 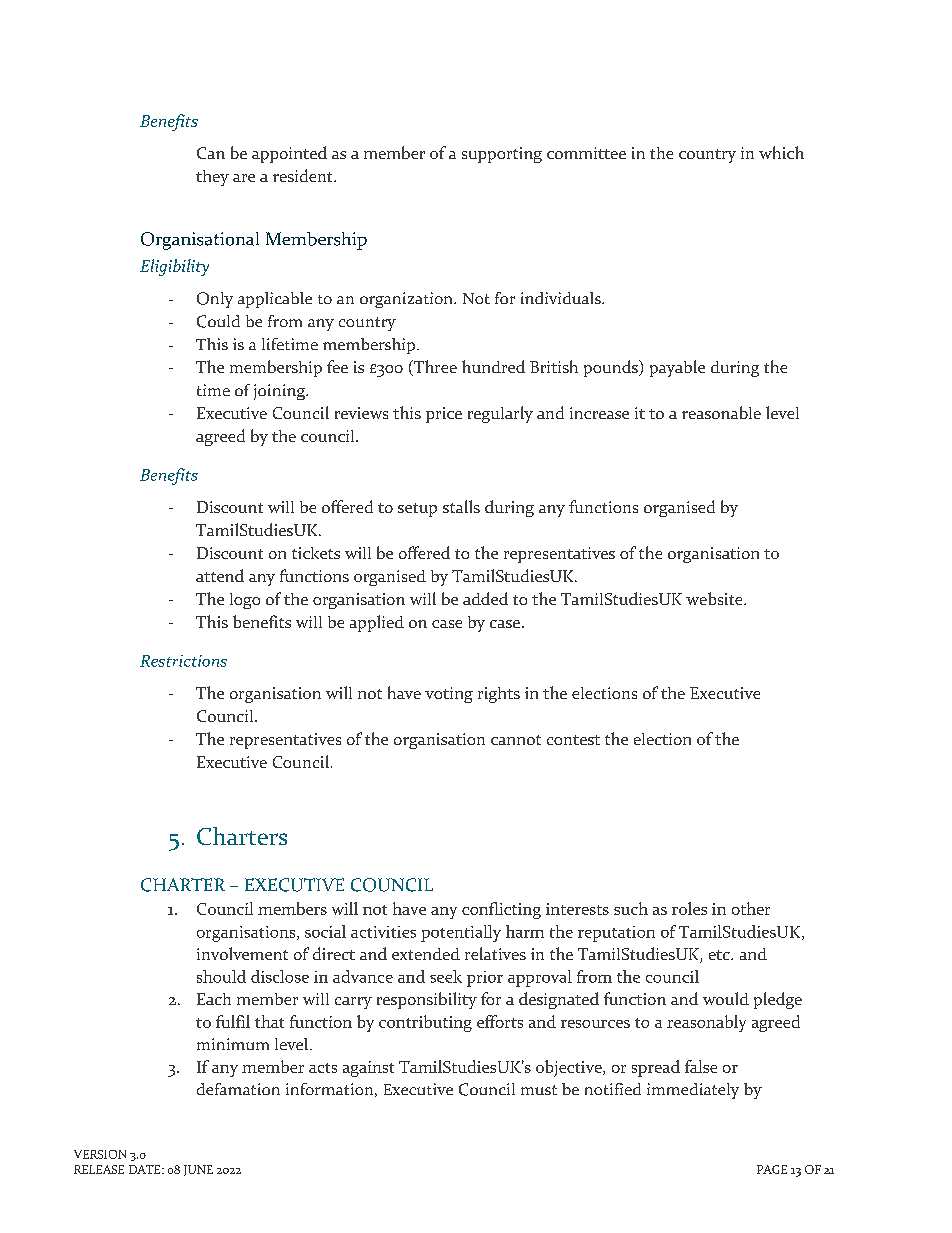 What do you see at coordinates (183, 661) in the screenshot?
I see `Restrictions` at bounding box center [183, 661].
